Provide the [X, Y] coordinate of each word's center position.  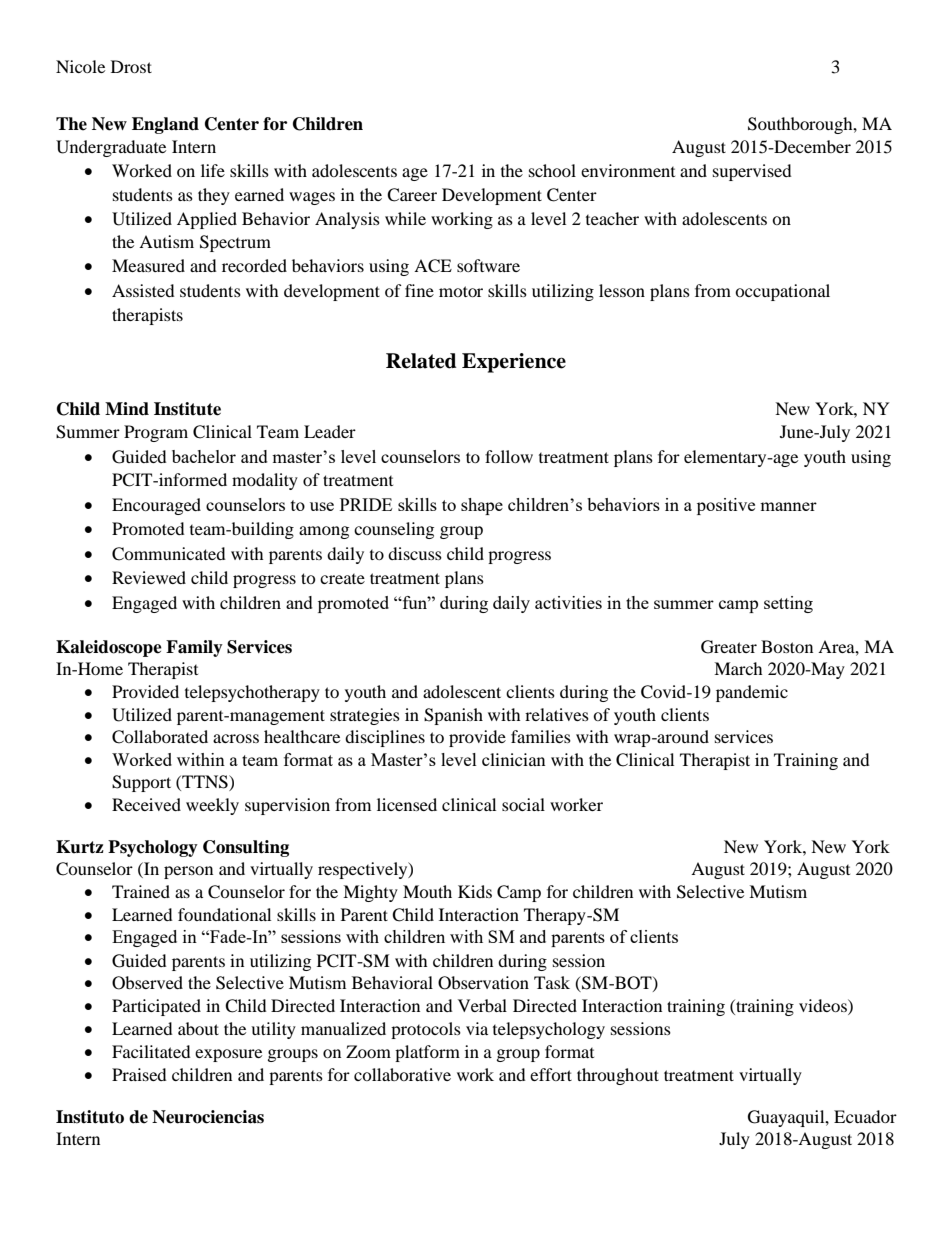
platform [427, 1053]
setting [788, 604]
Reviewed [149, 577]
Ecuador [865, 1116]
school [552, 170]
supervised [752, 172]
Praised [139, 1074]
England [165, 125]
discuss [415, 553]
